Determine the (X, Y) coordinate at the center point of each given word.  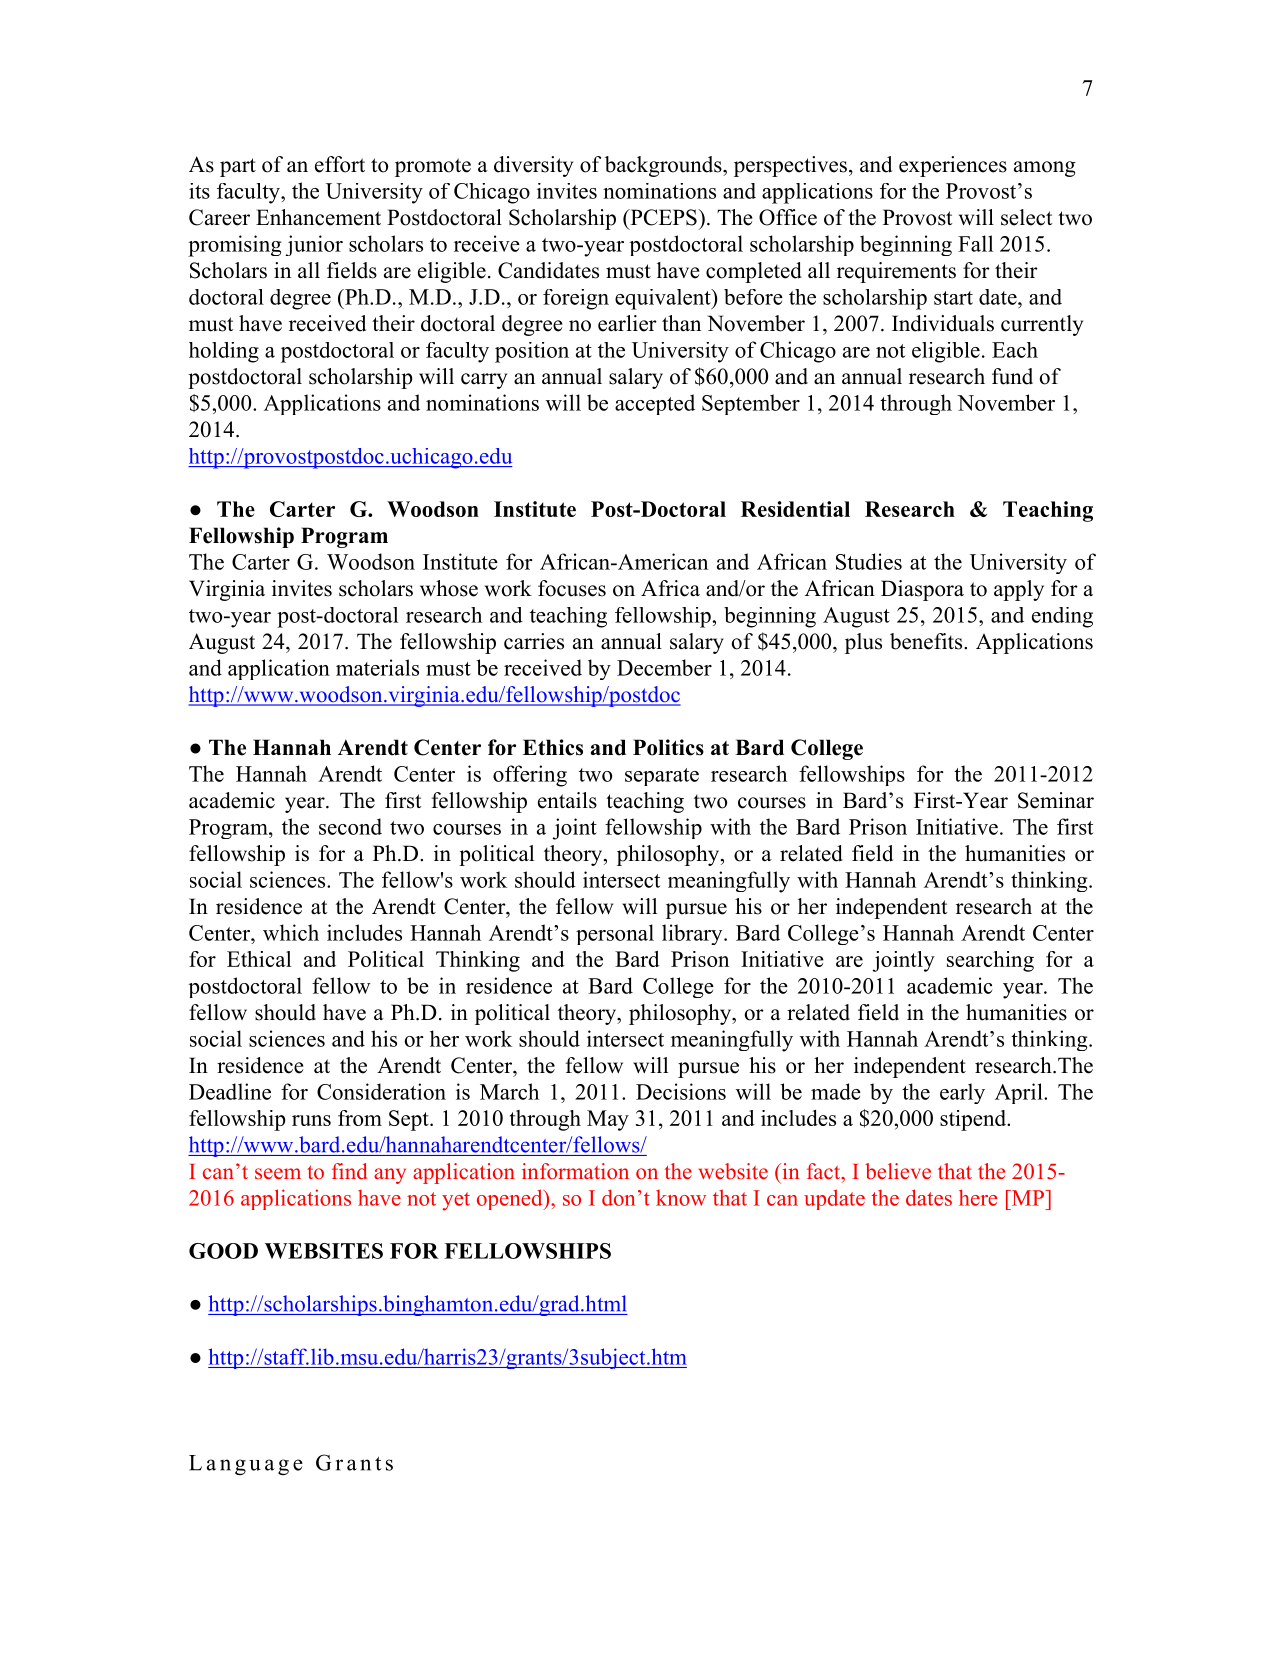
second (350, 826)
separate (662, 777)
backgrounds (664, 166)
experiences (953, 166)
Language (246, 1465)
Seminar (1056, 800)
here (978, 1197)
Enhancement (318, 217)
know (681, 1198)
